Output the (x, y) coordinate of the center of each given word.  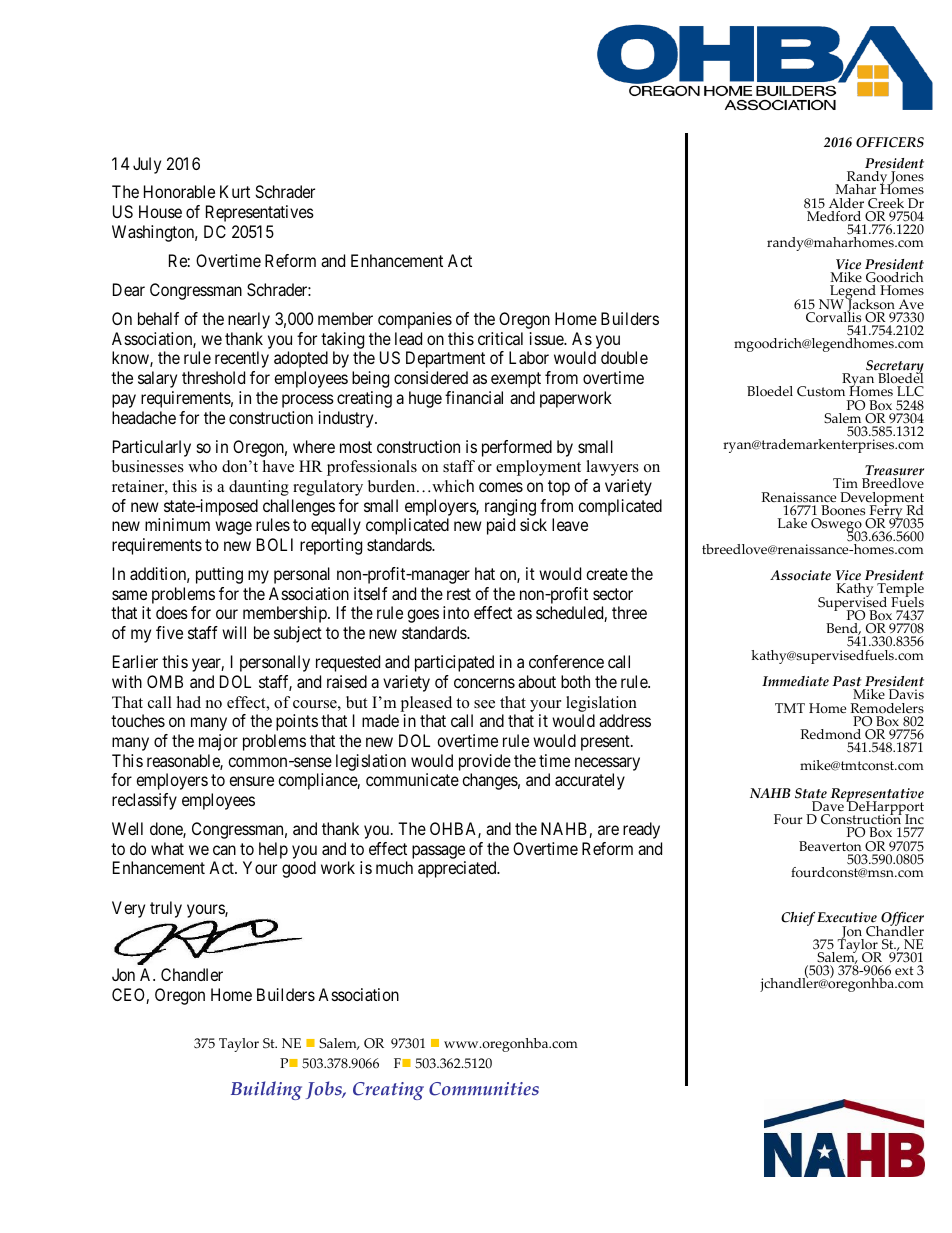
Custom (821, 391)
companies (415, 320)
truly (166, 909)
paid (501, 526)
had (189, 702)
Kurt (235, 191)
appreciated (458, 869)
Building (266, 1090)
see (484, 704)
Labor (529, 357)
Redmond (830, 734)
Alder (846, 203)
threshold (213, 377)
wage (233, 528)
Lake (792, 523)
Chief (798, 918)
